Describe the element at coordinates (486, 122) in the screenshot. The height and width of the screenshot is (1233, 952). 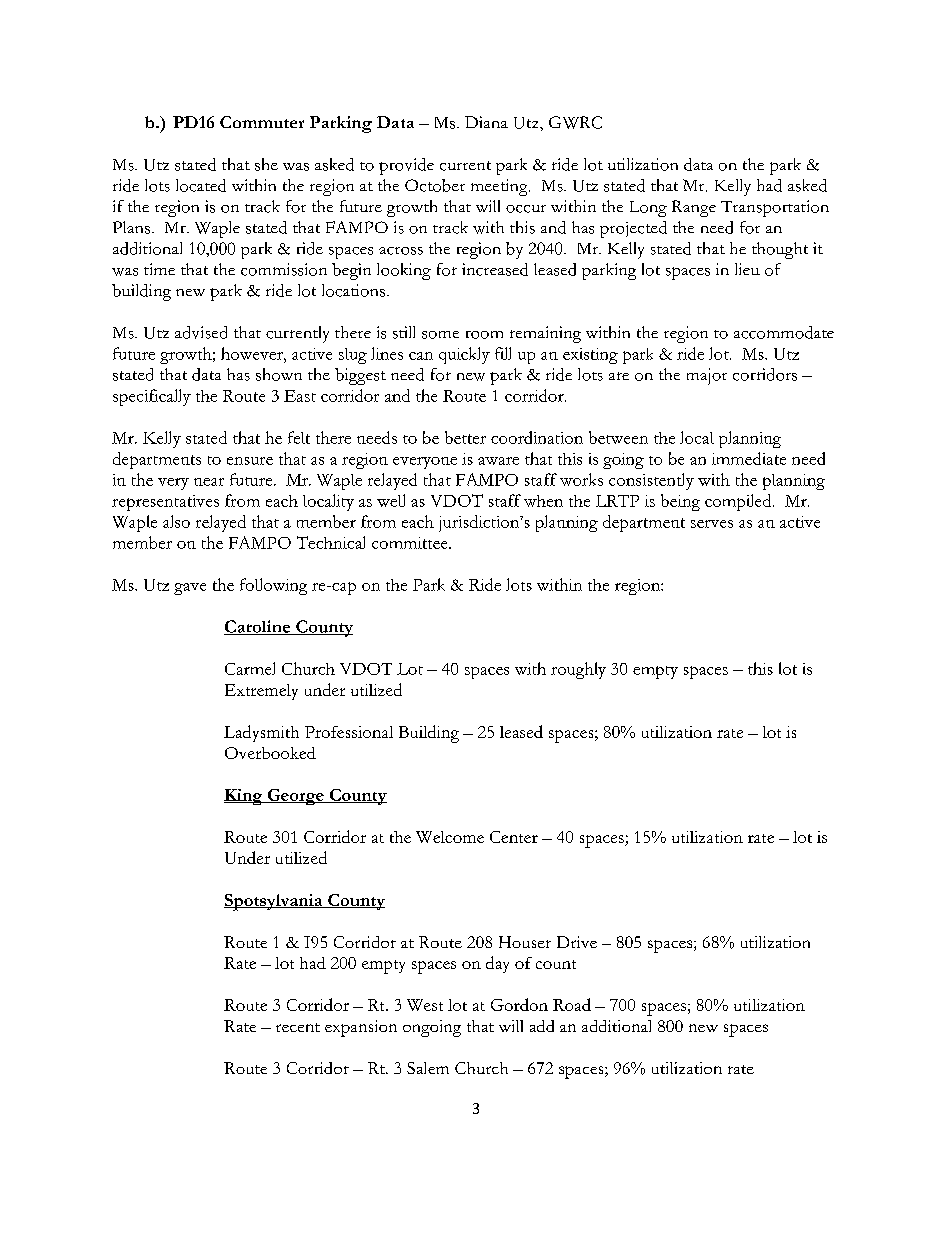
I see `Diana` at that location.
